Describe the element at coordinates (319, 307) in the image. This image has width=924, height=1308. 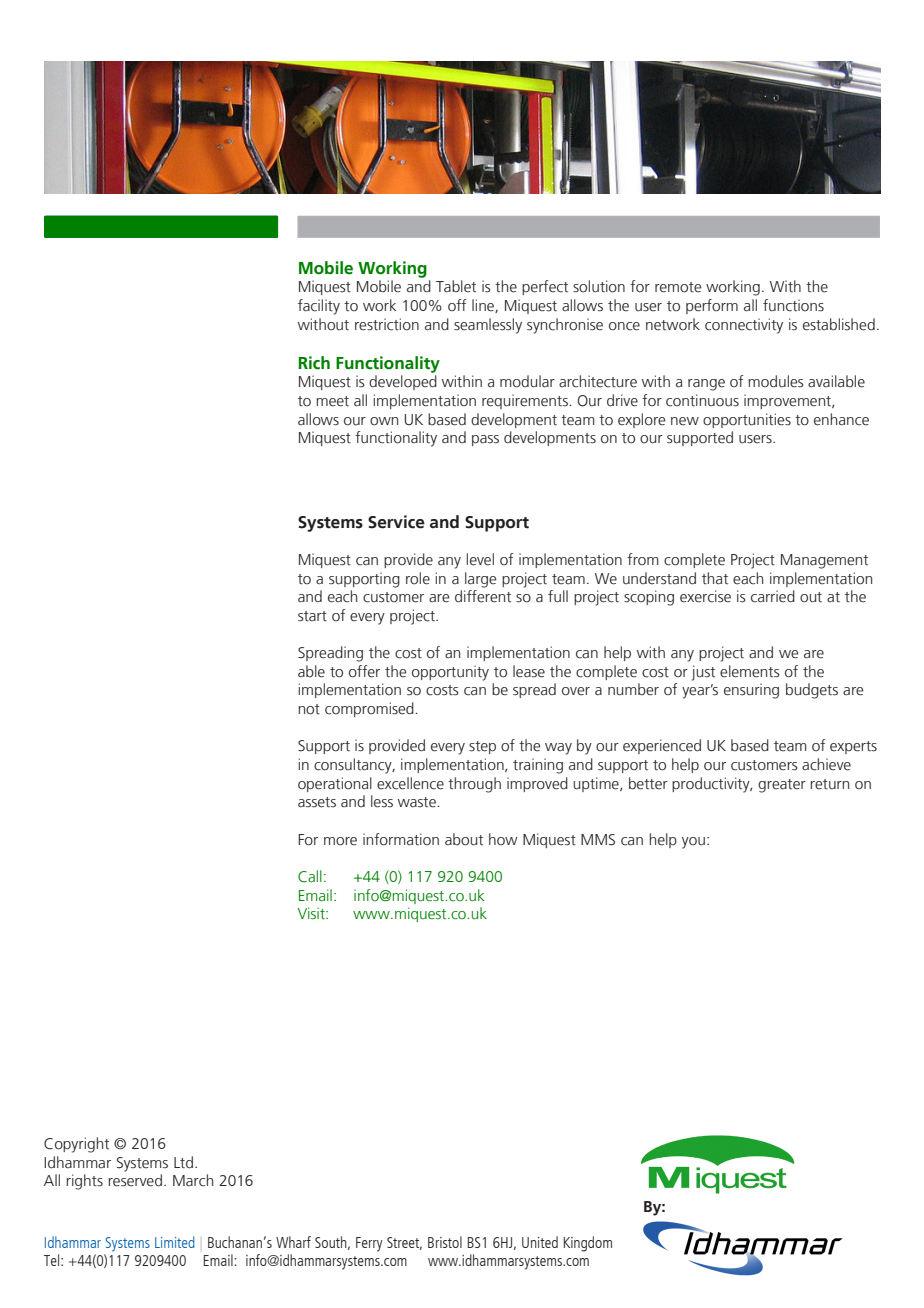
I see `facility` at that location.
